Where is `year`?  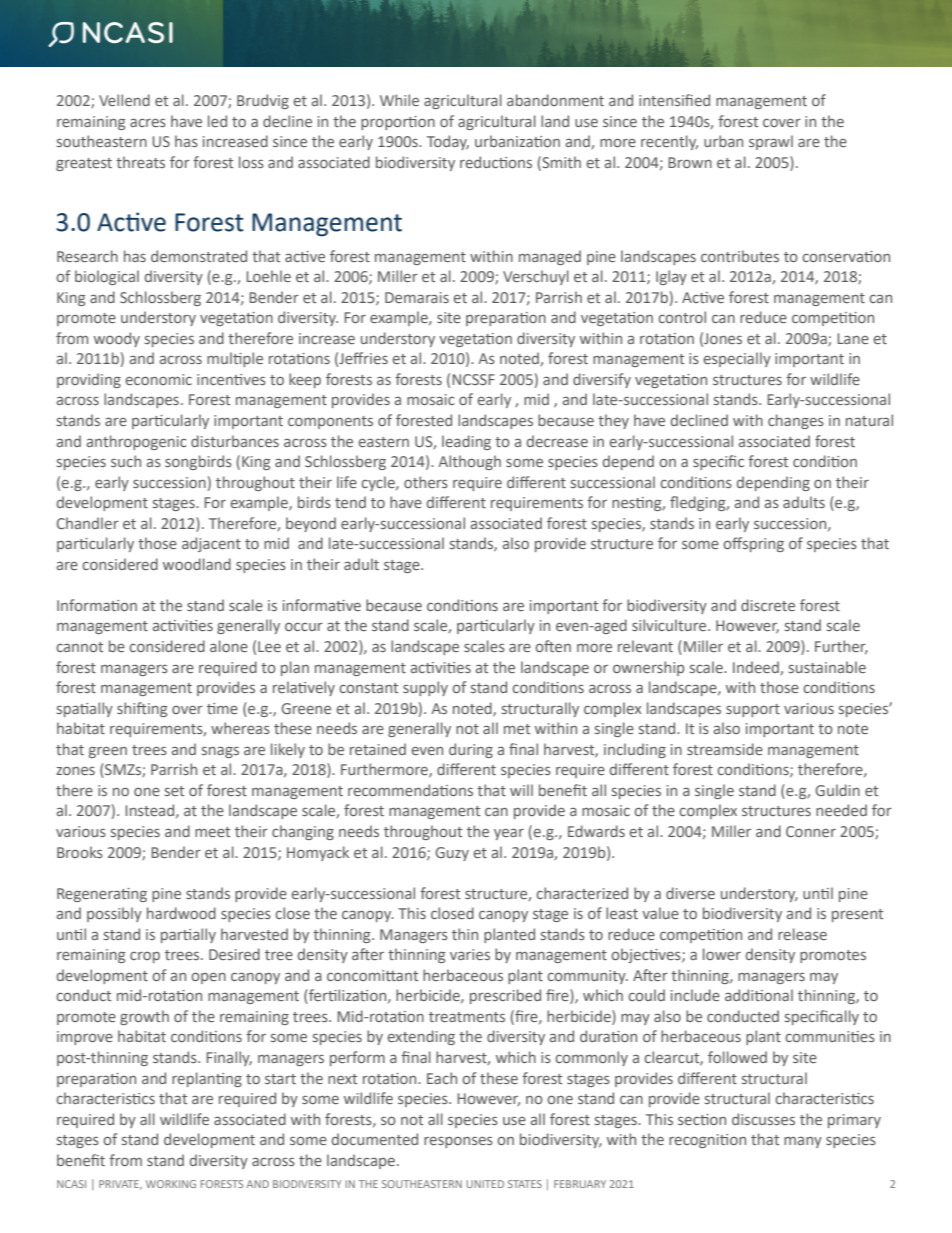
year is located at coordinates (509, 834).
